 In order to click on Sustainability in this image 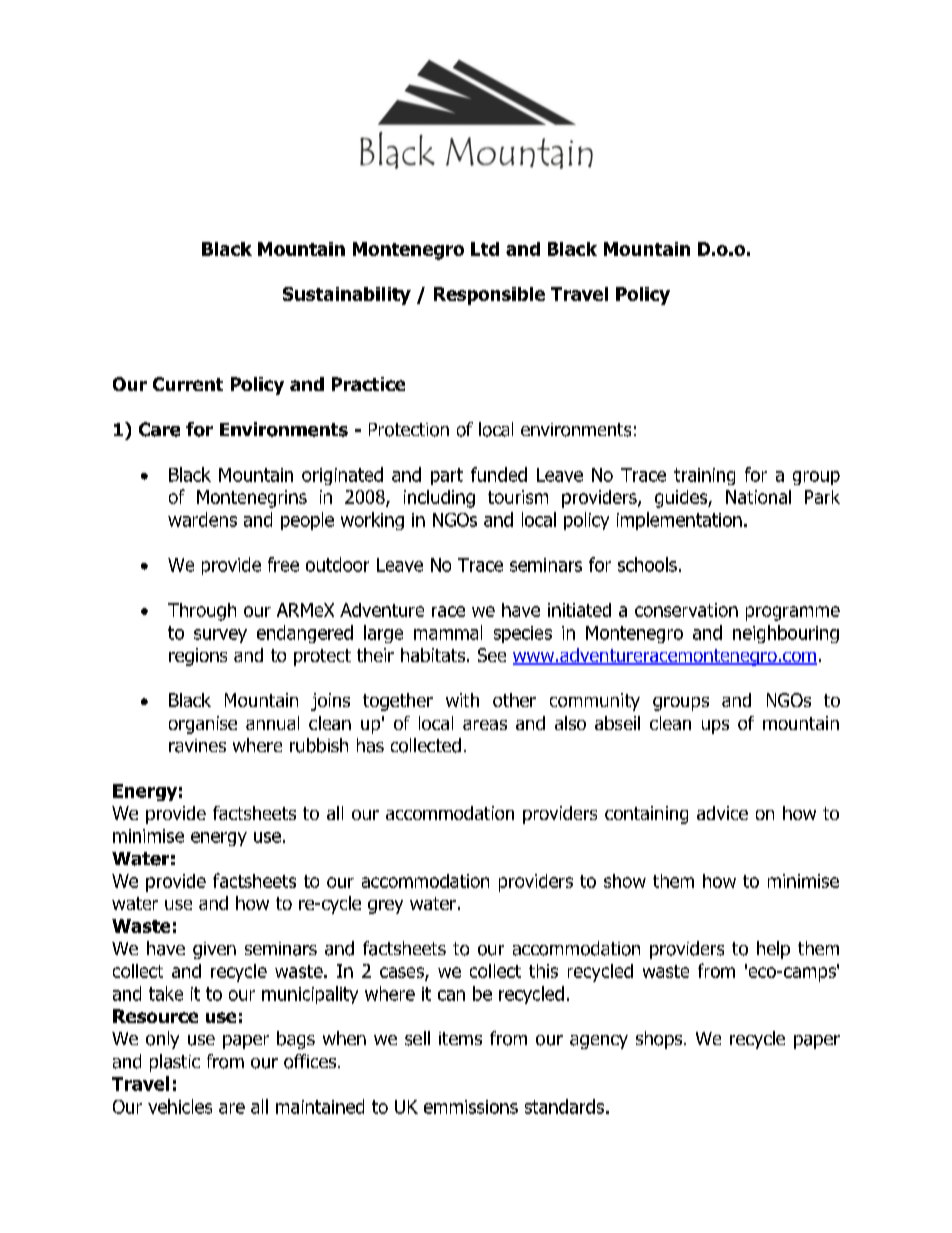, I will do `click(347, 296)`.
